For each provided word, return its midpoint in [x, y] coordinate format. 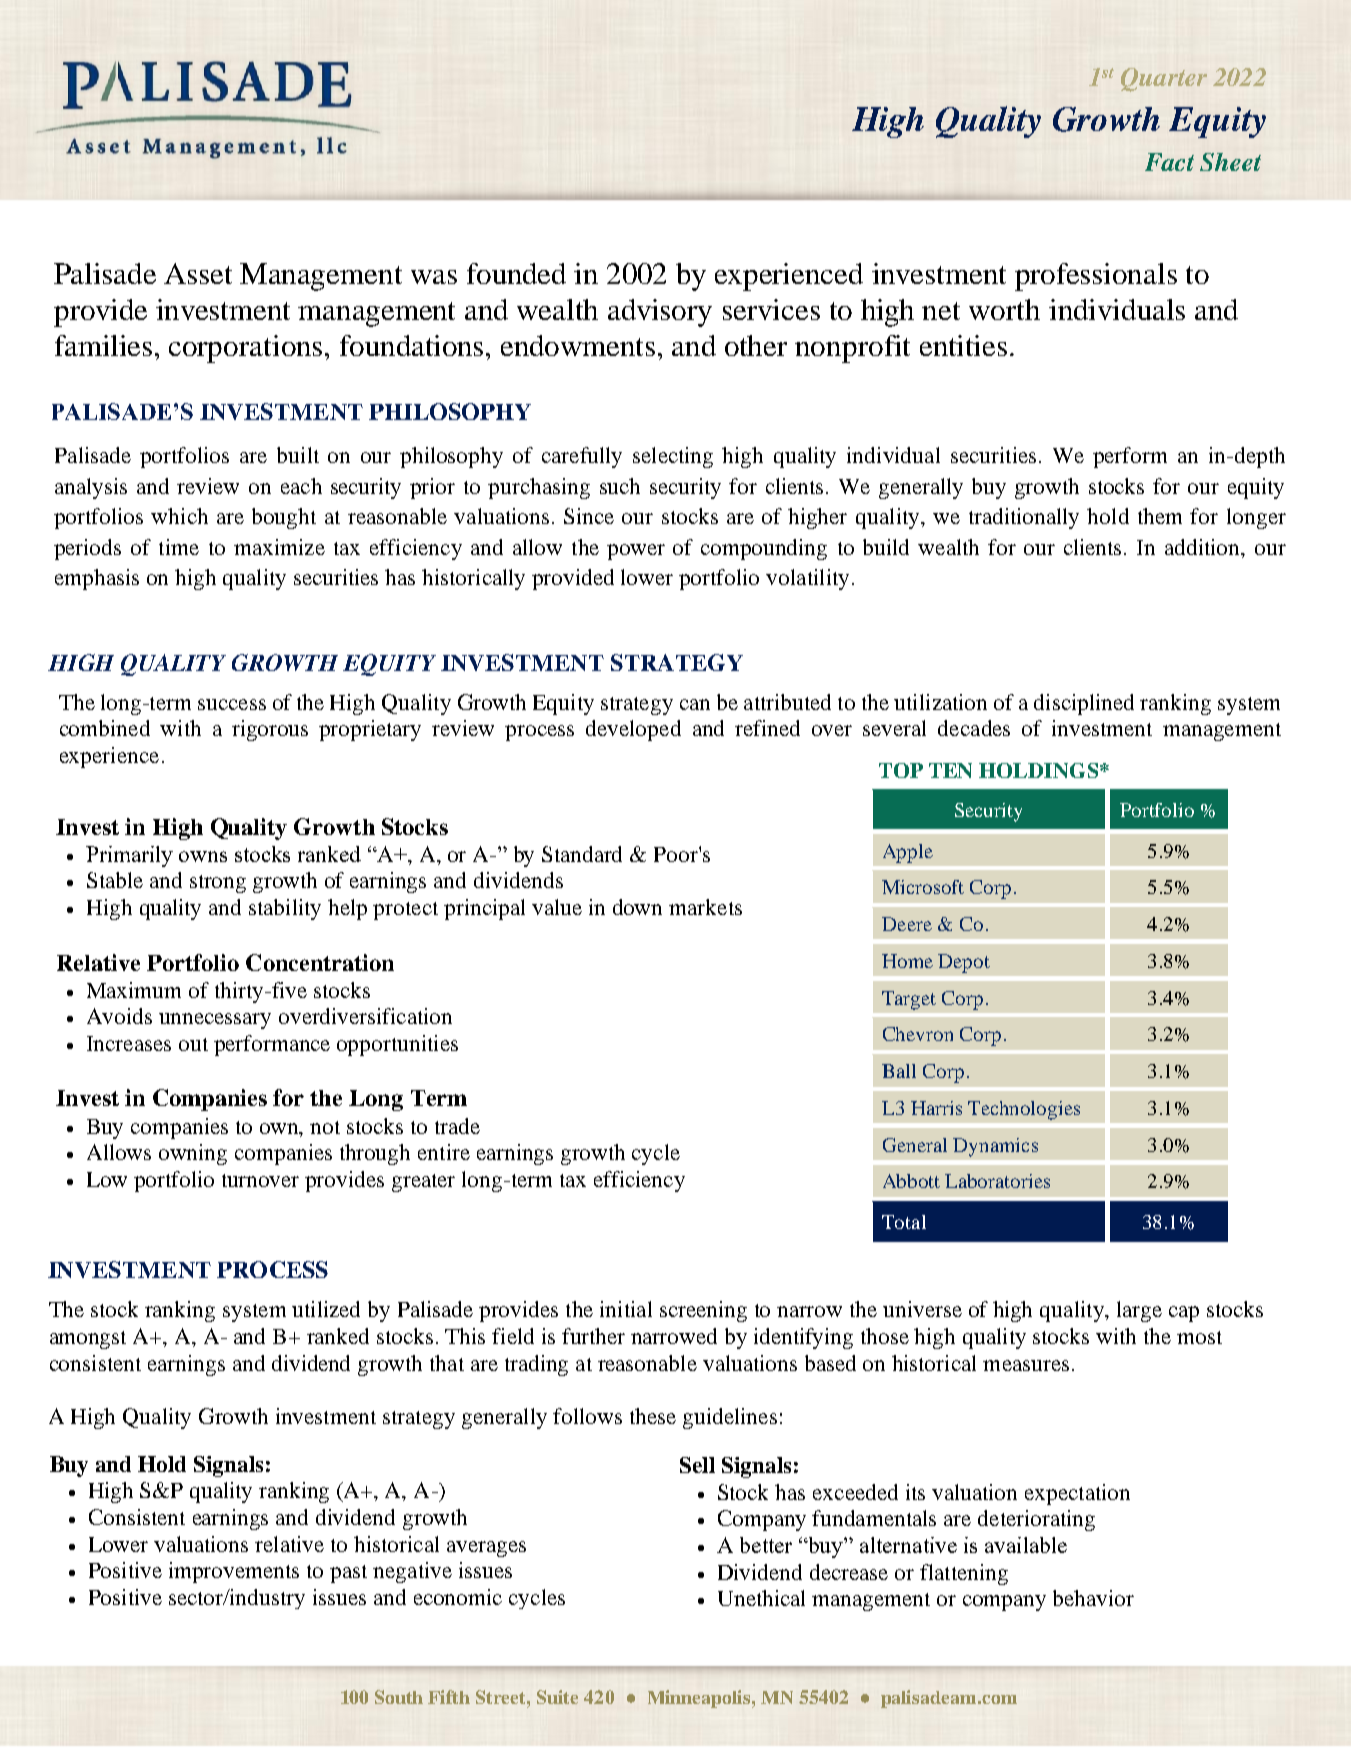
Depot [964, 963]
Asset [198, 273]
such [620, 486]
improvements [234, 1572]
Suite [557, 1697]
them [1160, 516]
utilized [326, 1309]
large [1139, 1311]
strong [218, 884]
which [179, 516]
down [637, 907]
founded [516, 273]
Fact [1169, 162]
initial [626, 1309]
